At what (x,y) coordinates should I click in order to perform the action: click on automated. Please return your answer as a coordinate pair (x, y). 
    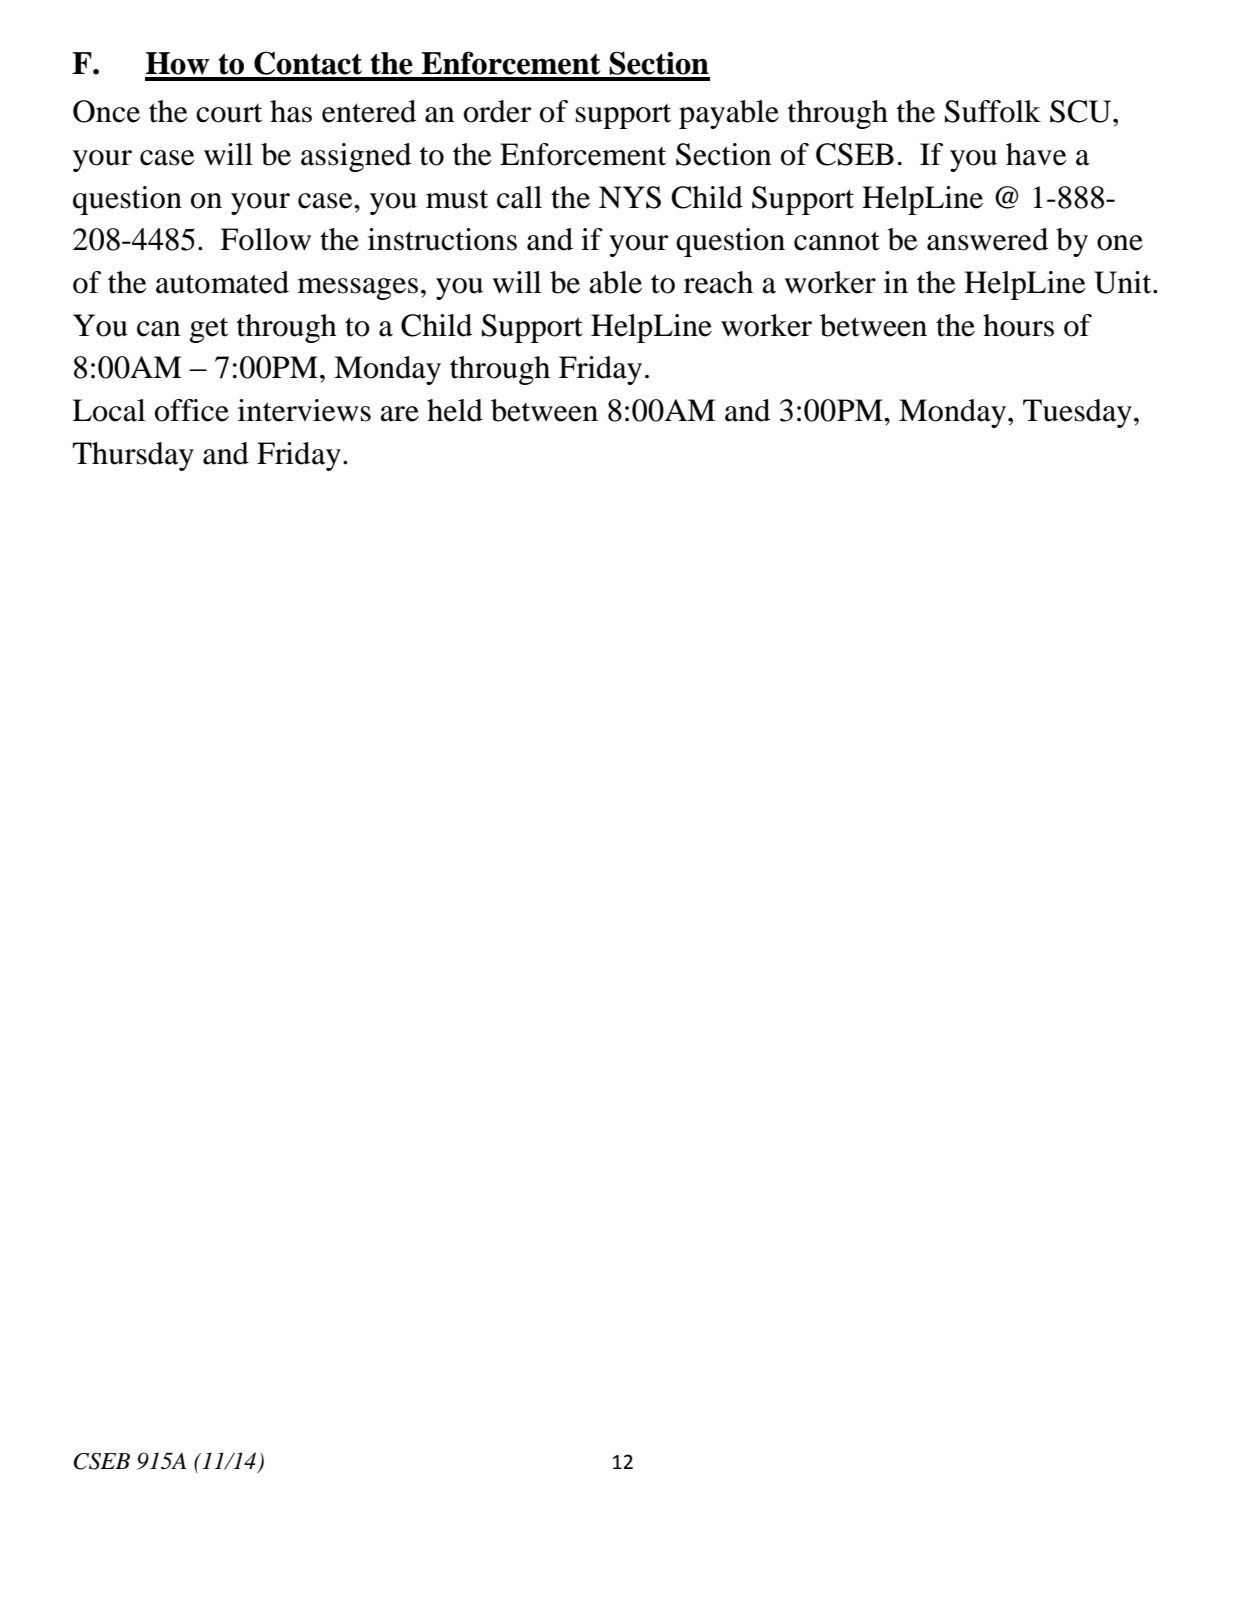
    Looking at the image, I should click on (222, 282).
